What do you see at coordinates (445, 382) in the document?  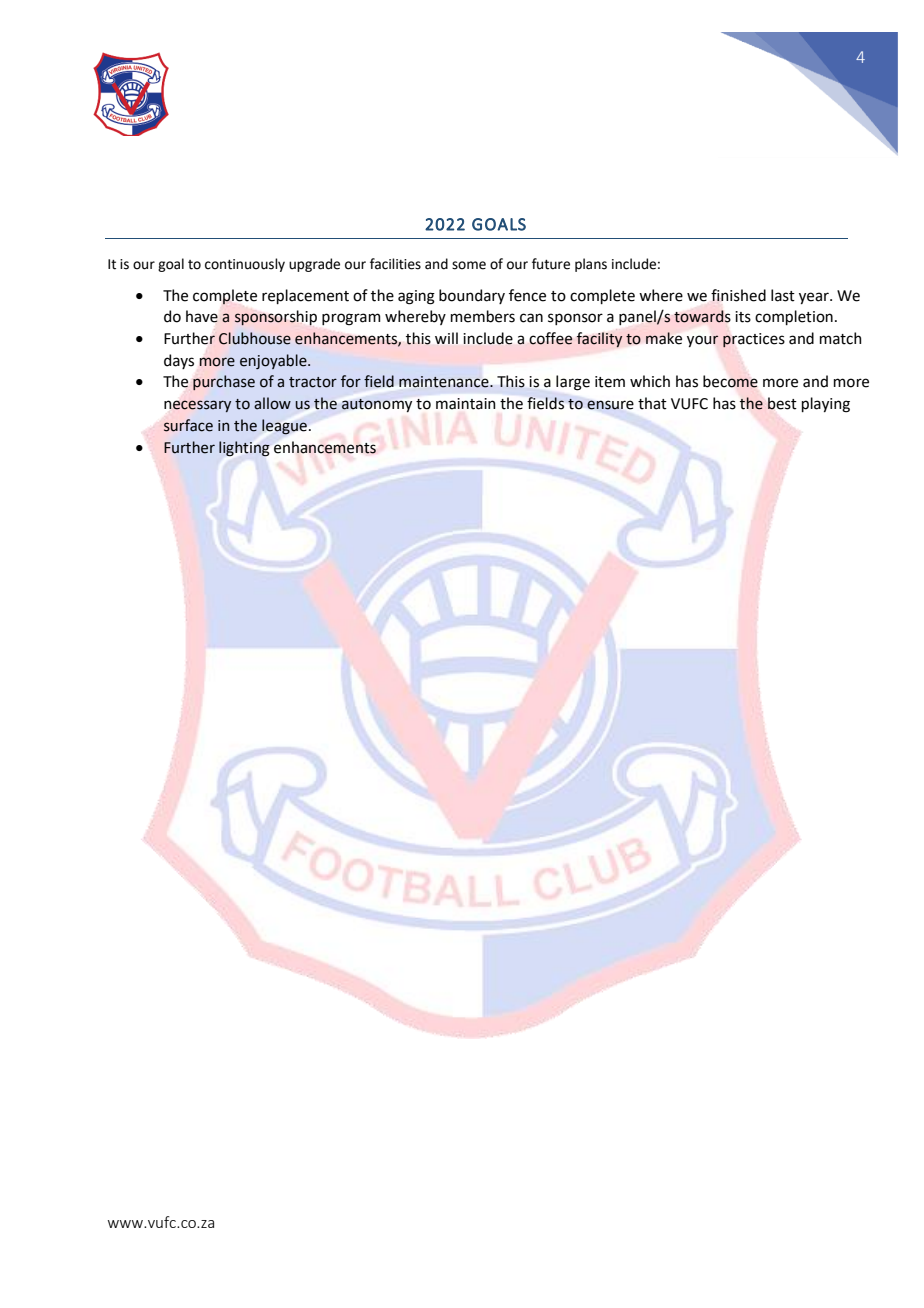 I see `maintenance` at bounding box center [445, 382].
